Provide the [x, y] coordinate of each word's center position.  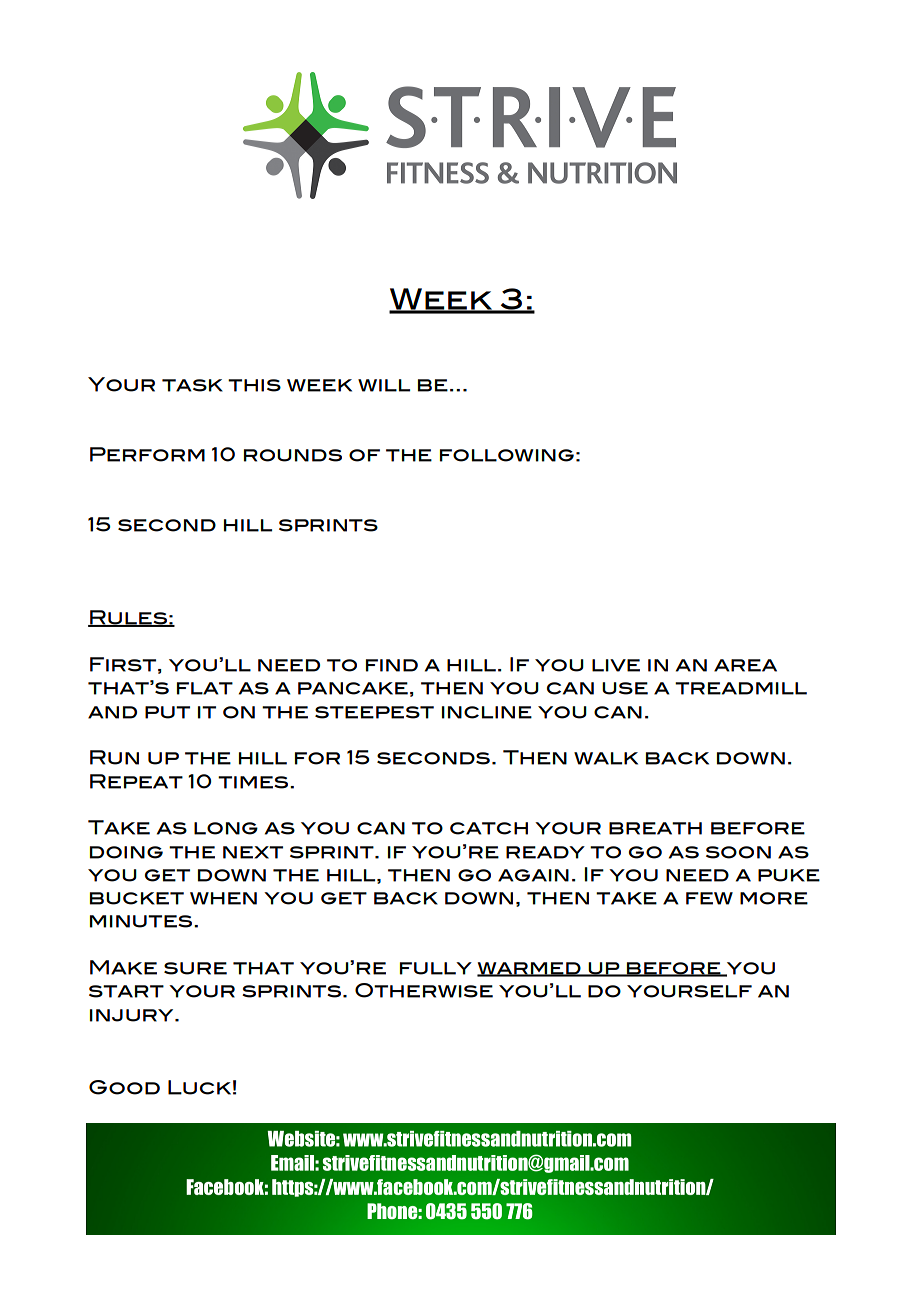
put [167, 712]
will [384, 385]
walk [606, 758]
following [507, 455]
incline [487, 712]
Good [124, 1087]
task [192, 385]
